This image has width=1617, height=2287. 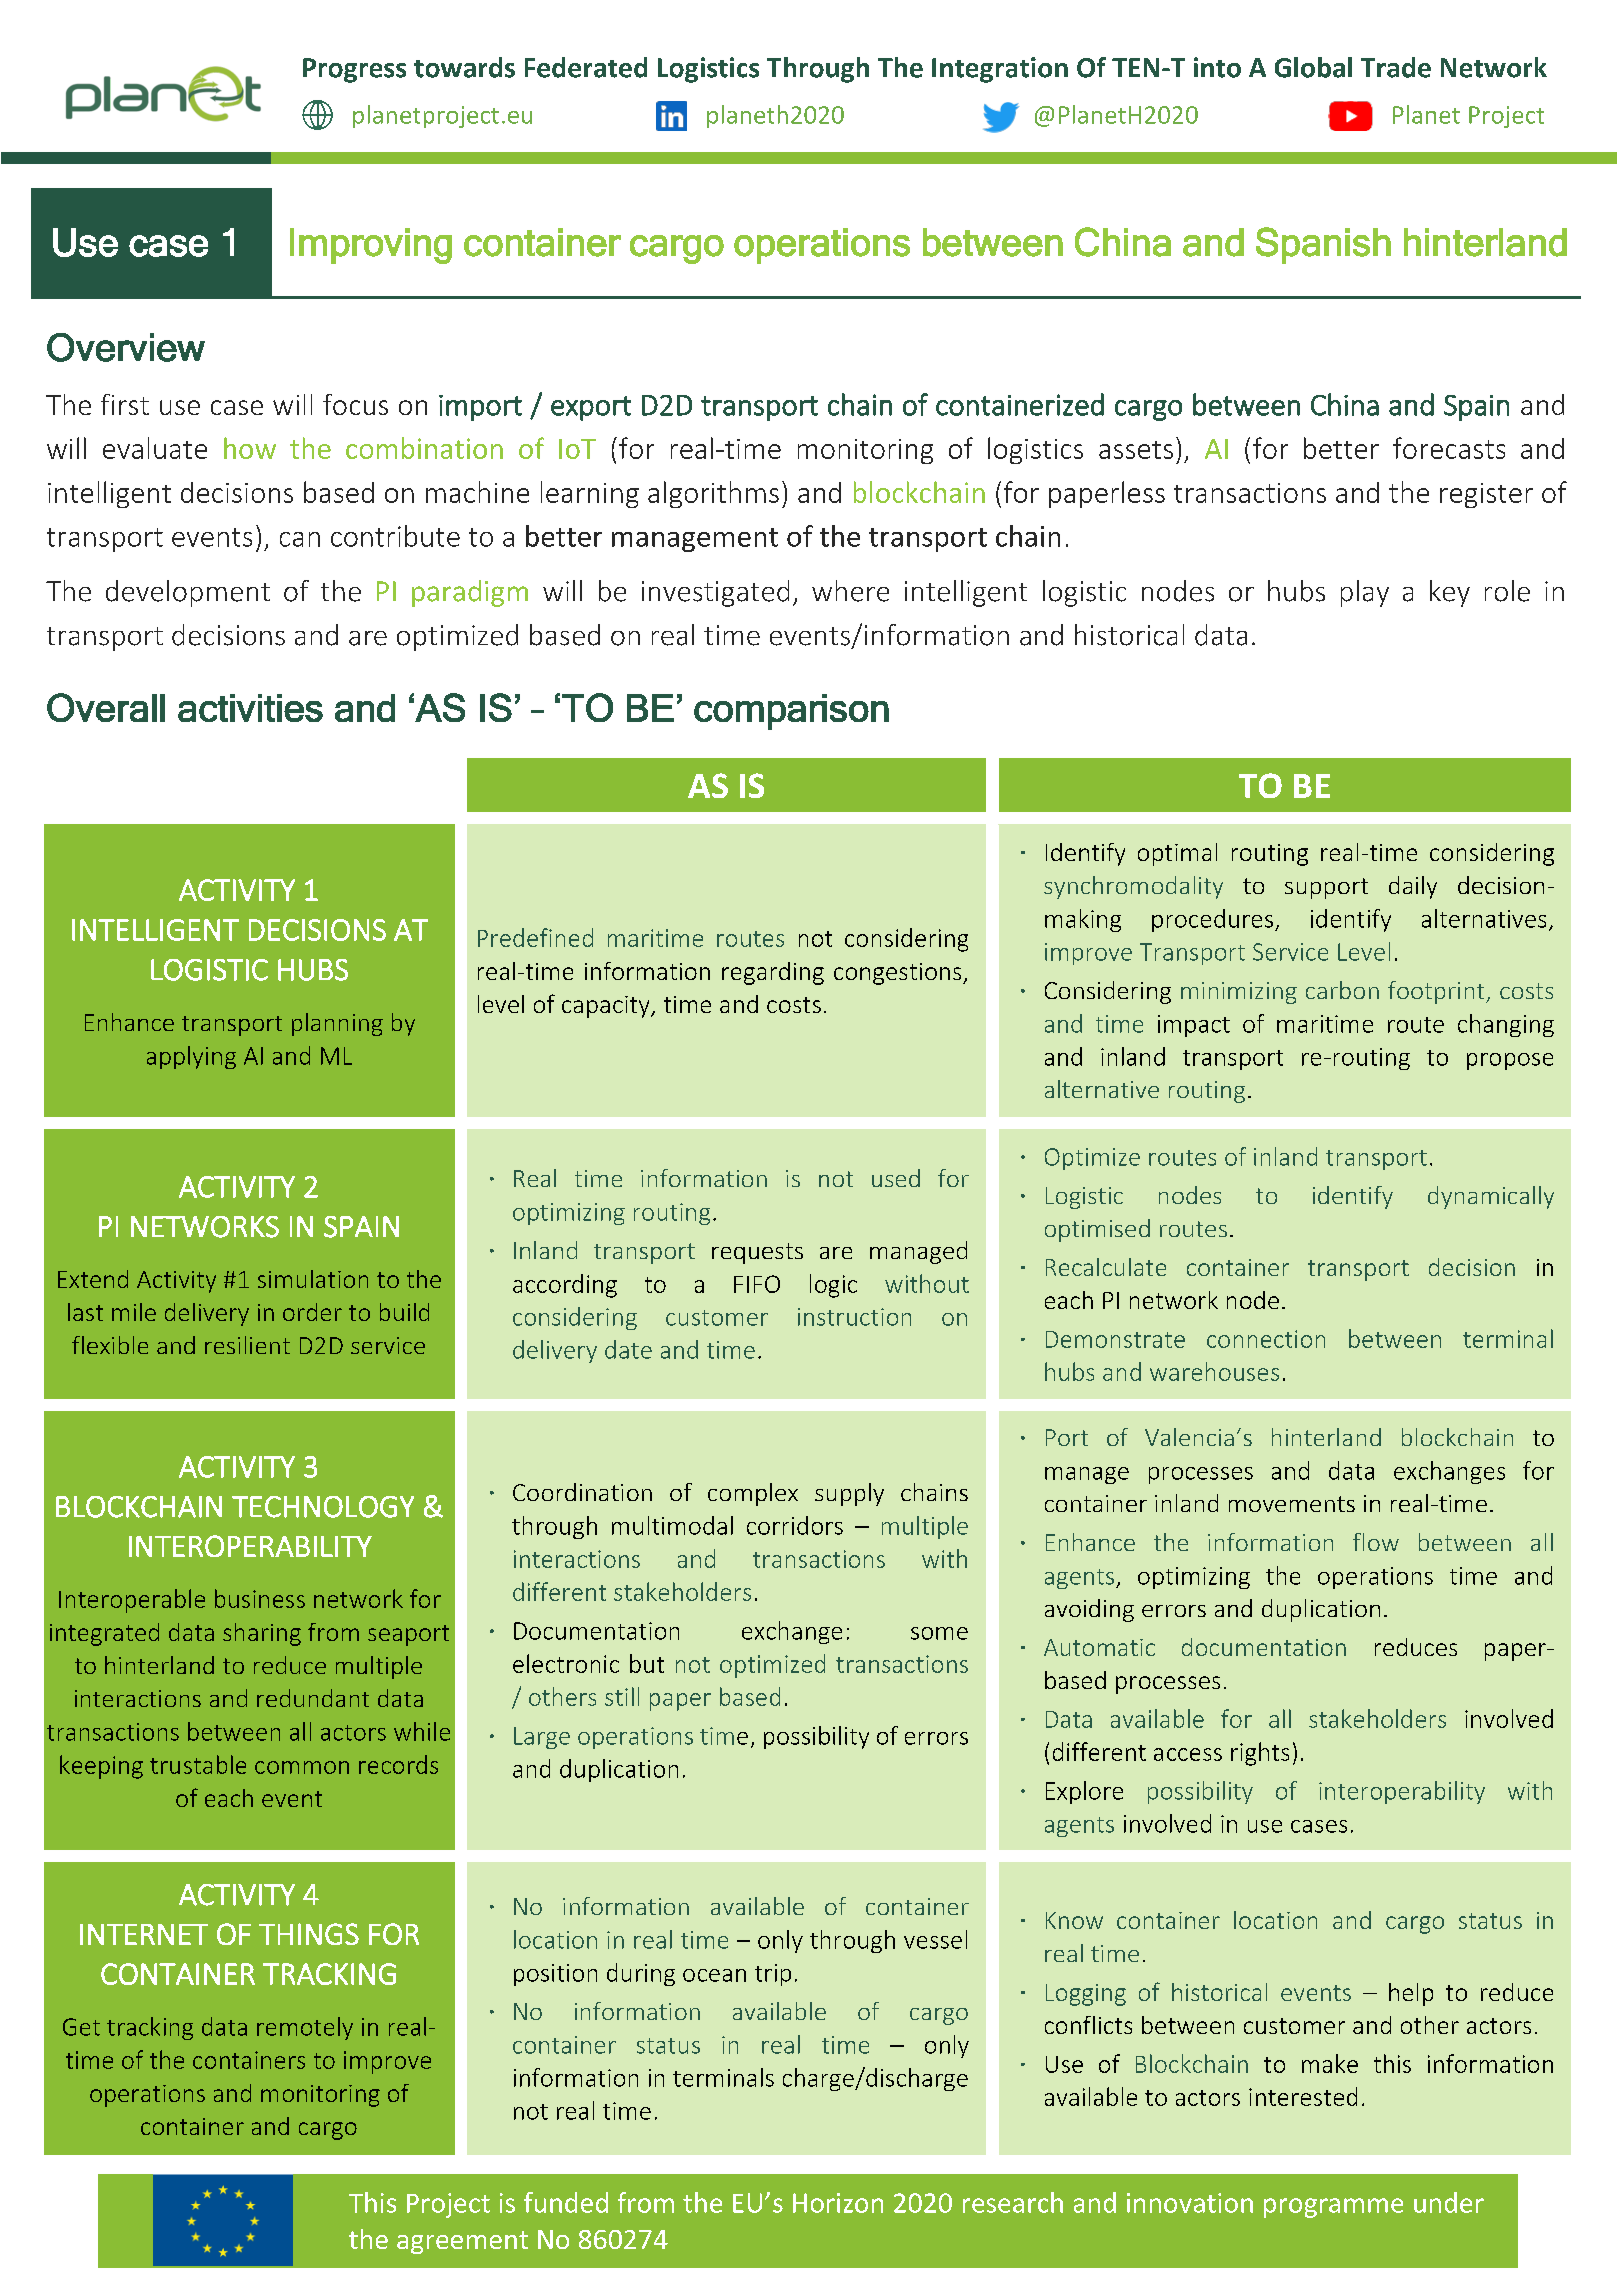 I want to click on remotely, so click(x=305, y=2028).
